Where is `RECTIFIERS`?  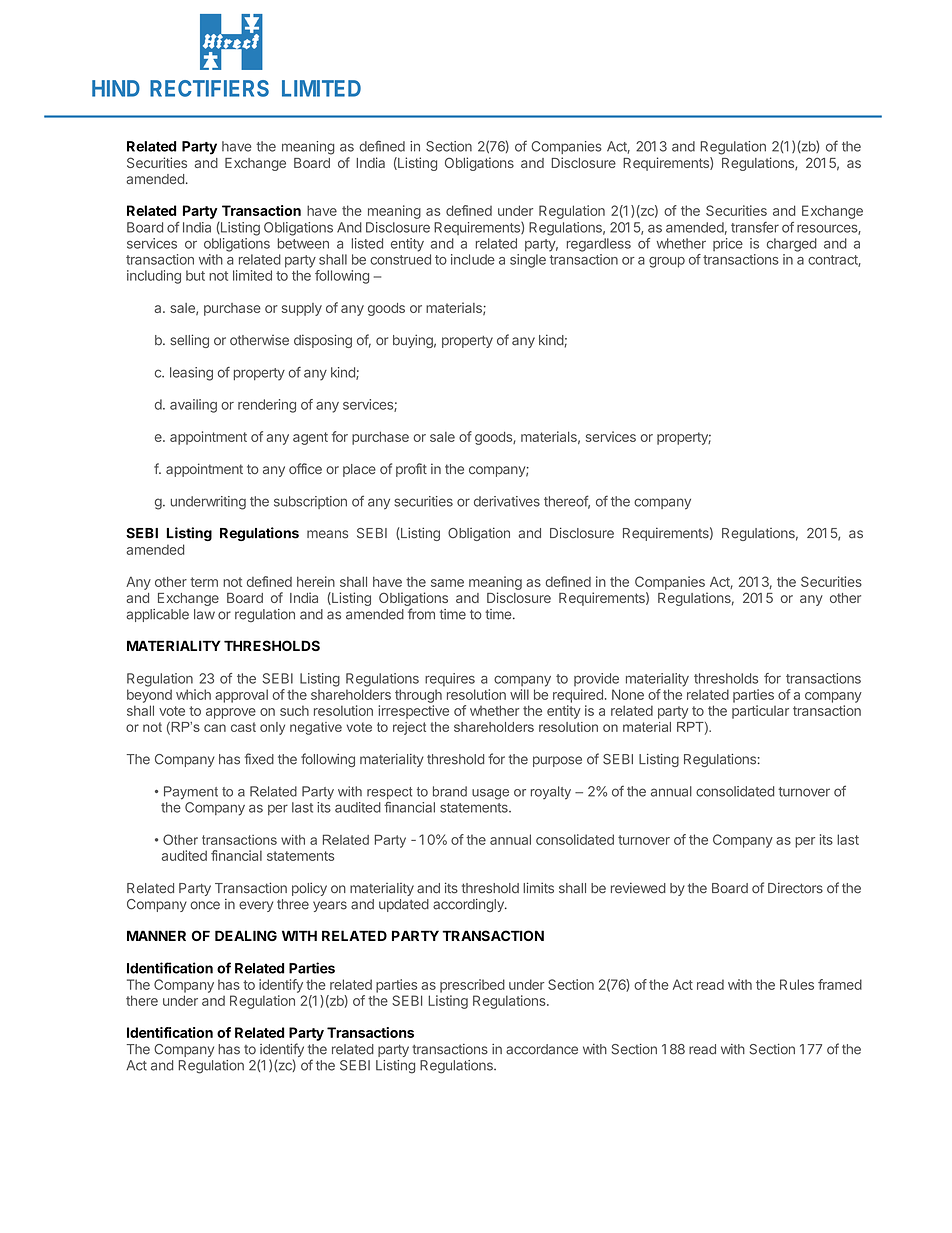 RECTIFIERS is located at coordinates (209, 88).
